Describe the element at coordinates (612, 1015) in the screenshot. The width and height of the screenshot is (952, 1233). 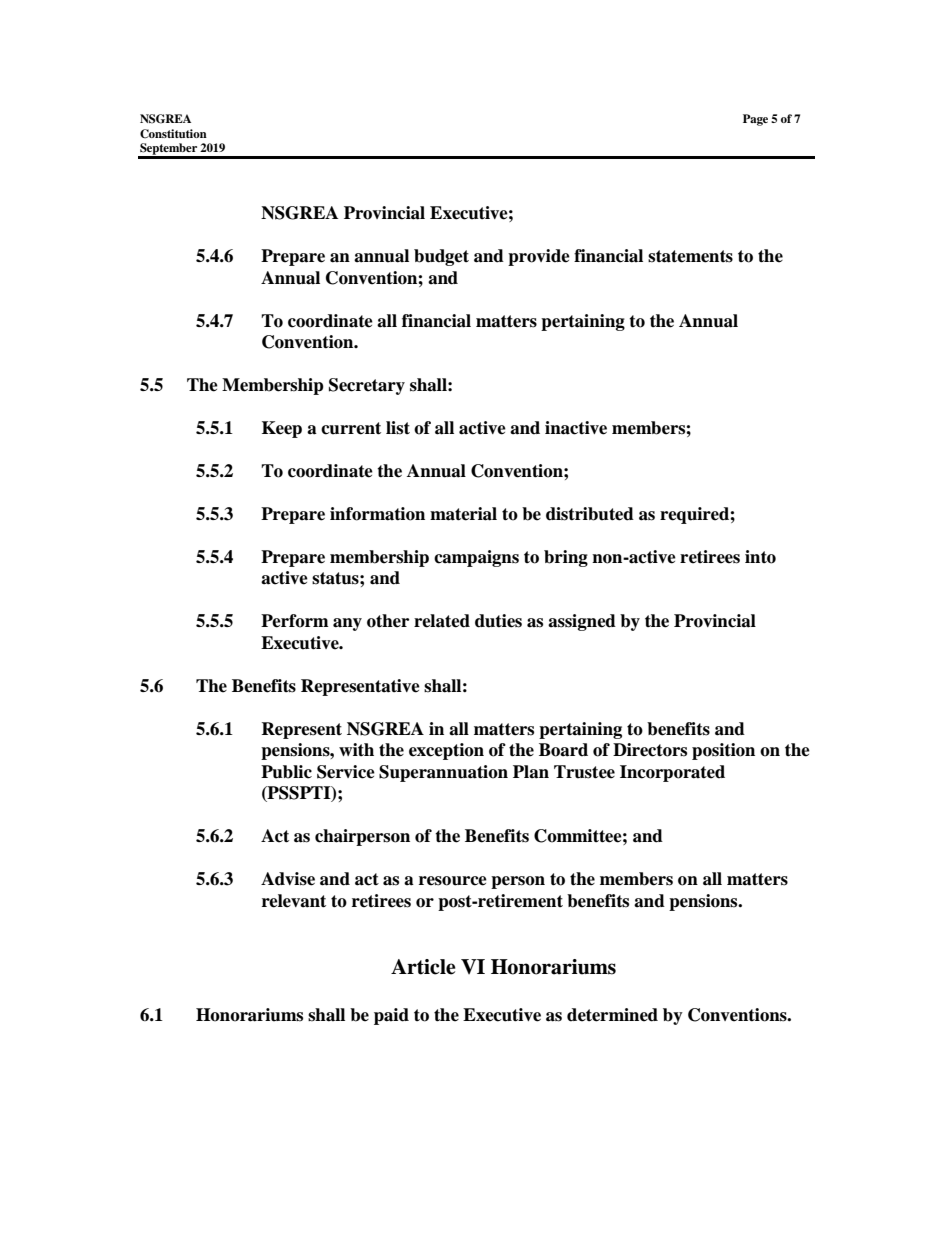
I see `determined` at that location.
